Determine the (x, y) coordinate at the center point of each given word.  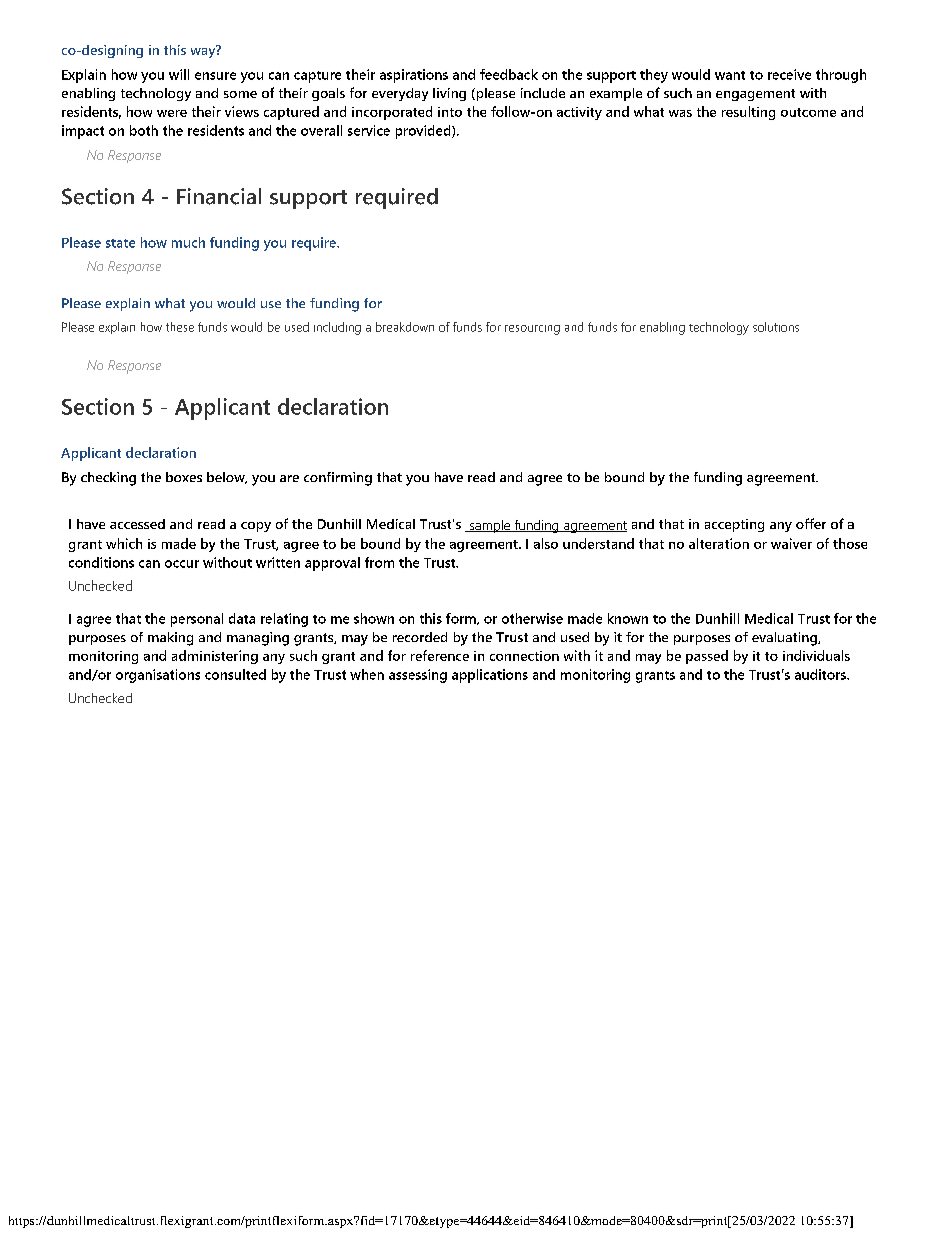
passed (707, 657)
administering (215, 657)
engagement (755, 95)
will (179, 74)
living (449, 94)
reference (440, 655)
